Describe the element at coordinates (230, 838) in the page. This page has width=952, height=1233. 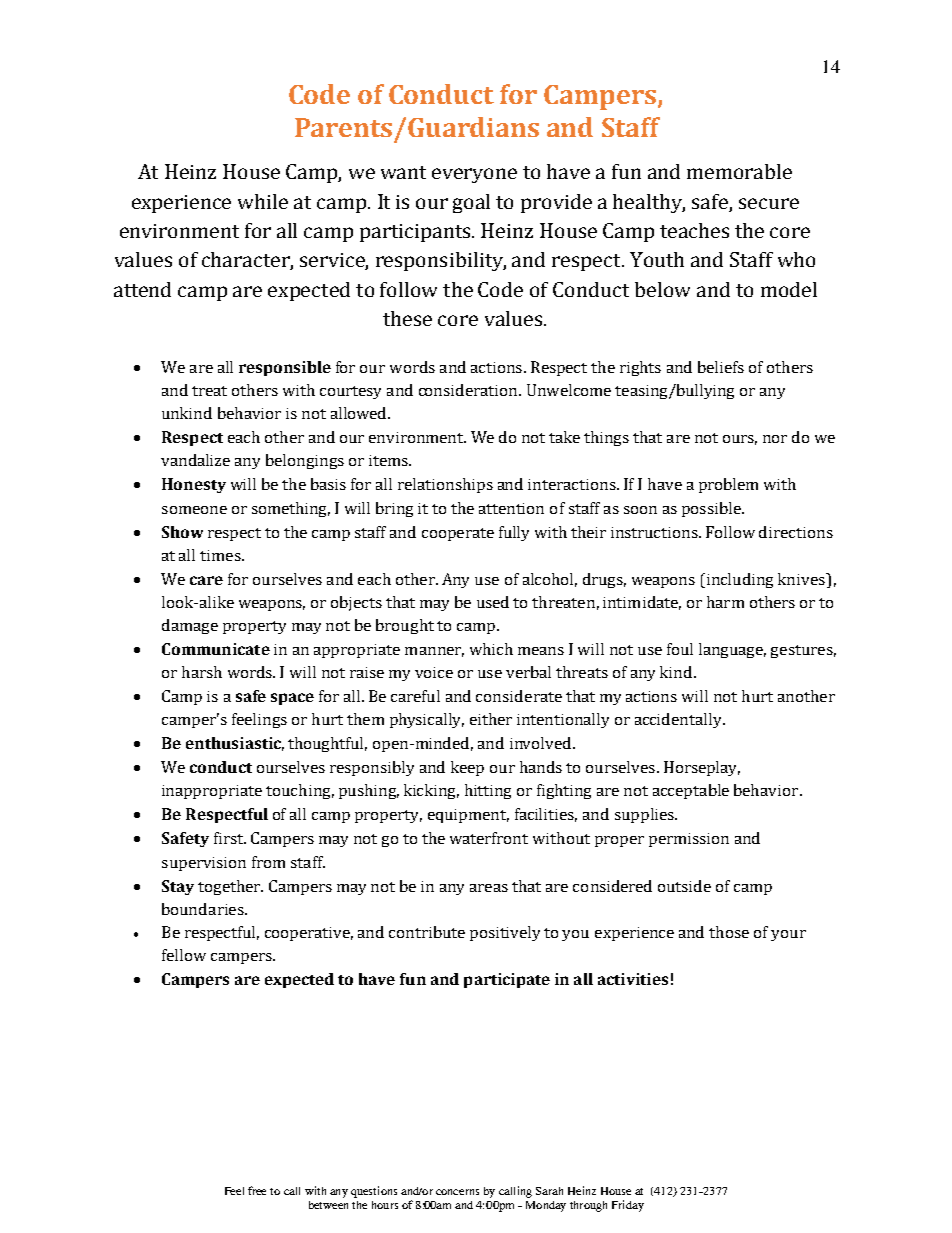
I see `first` at that location.
